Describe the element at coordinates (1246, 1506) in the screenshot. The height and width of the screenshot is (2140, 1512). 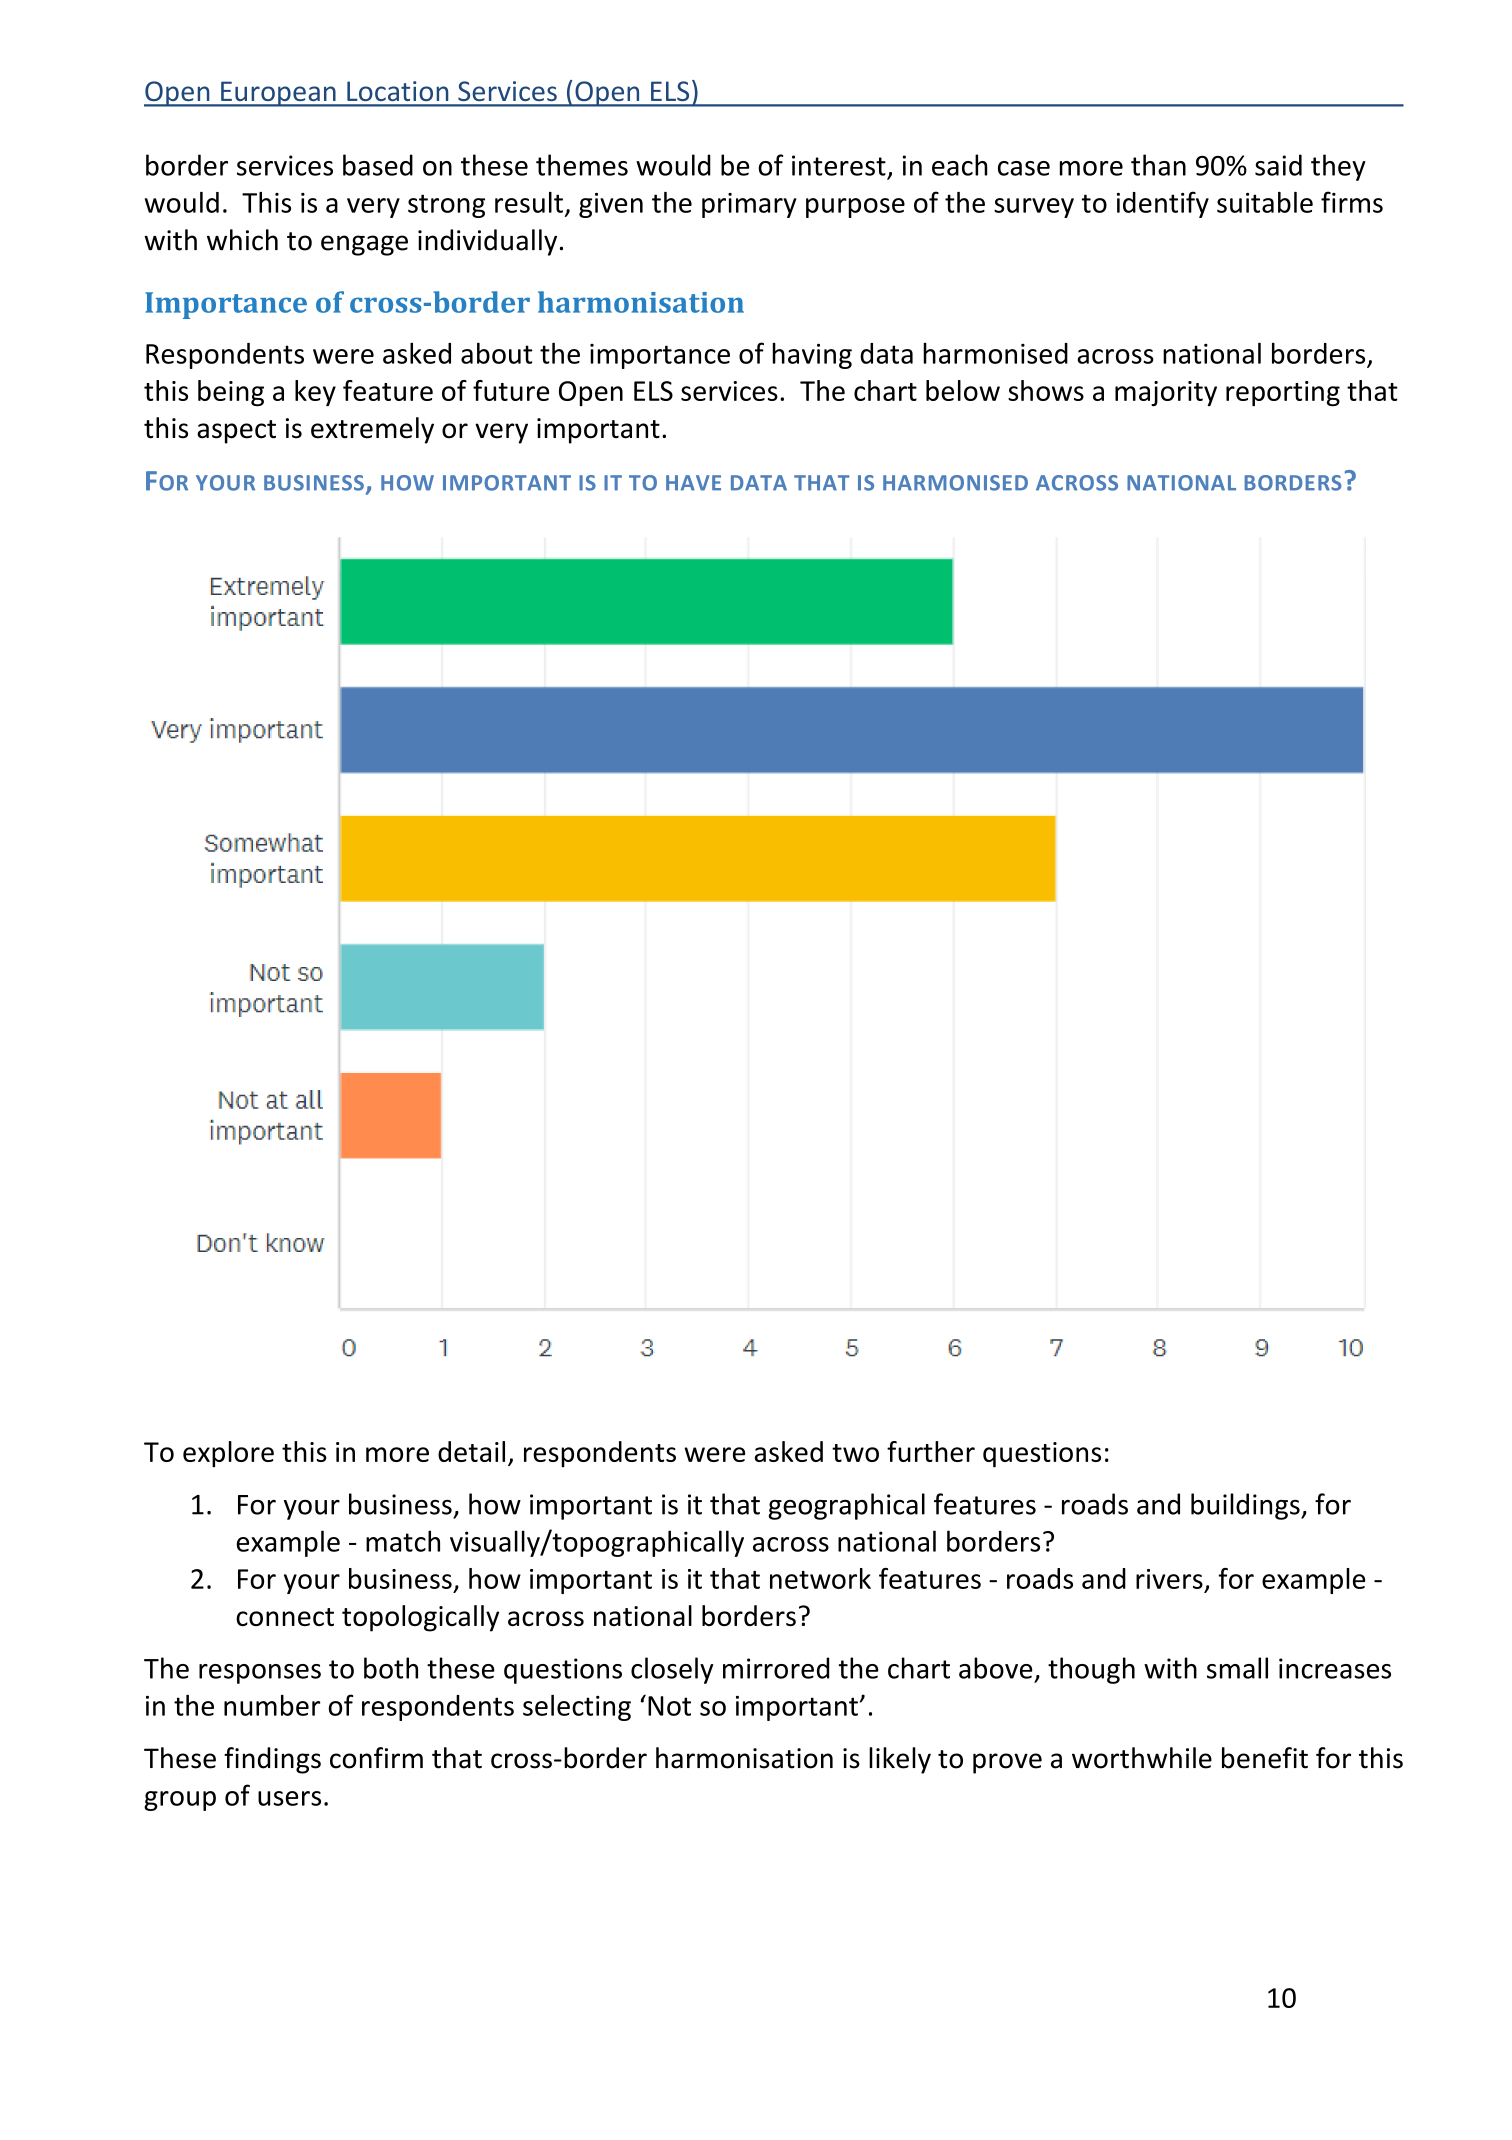
I see `buildings` at that location.
